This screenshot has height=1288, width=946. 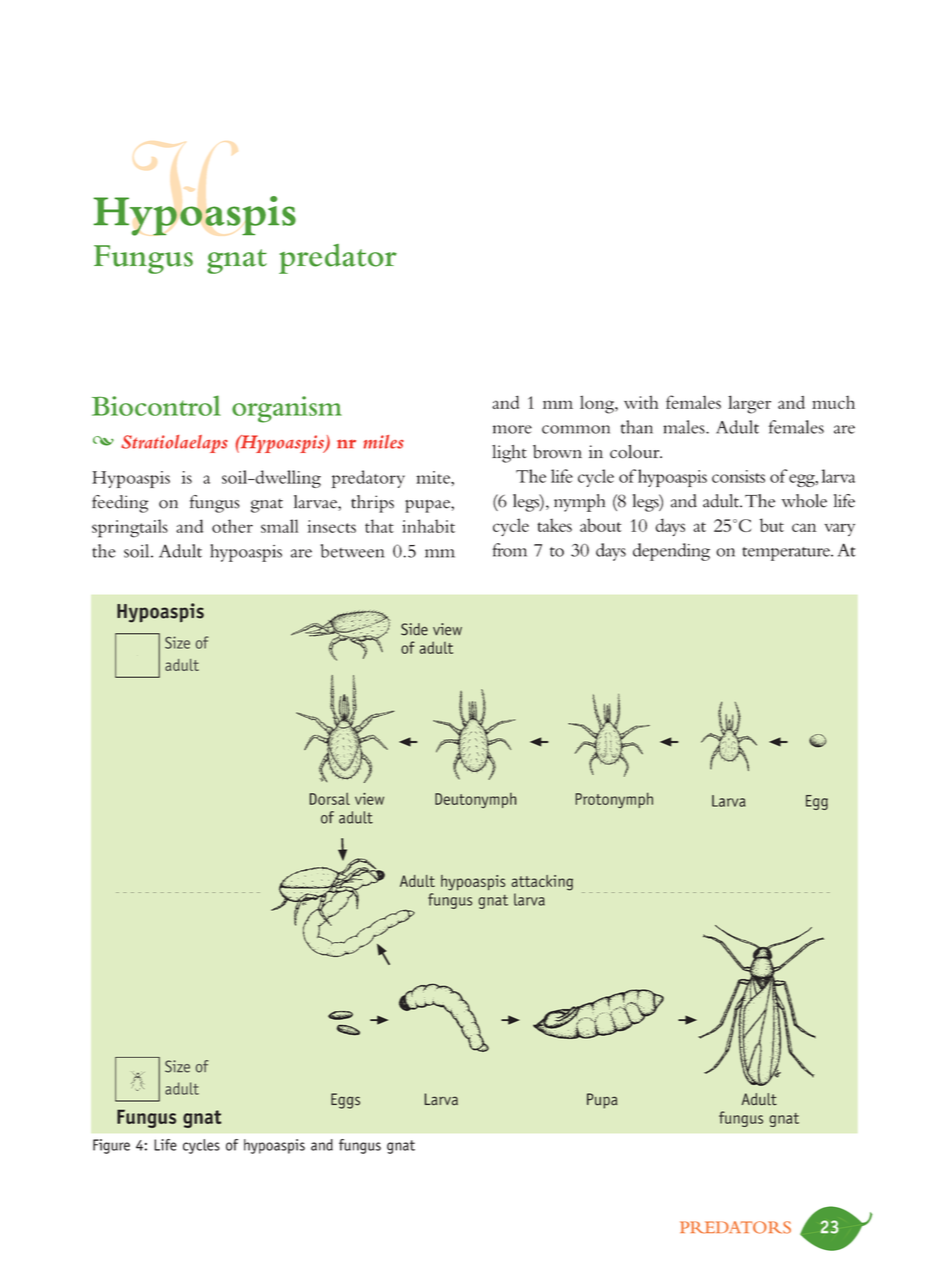 What do you see at coordinates (156, 405) in the screenshot?
I see `Biocontrol` at bounding box center [156, 405].
